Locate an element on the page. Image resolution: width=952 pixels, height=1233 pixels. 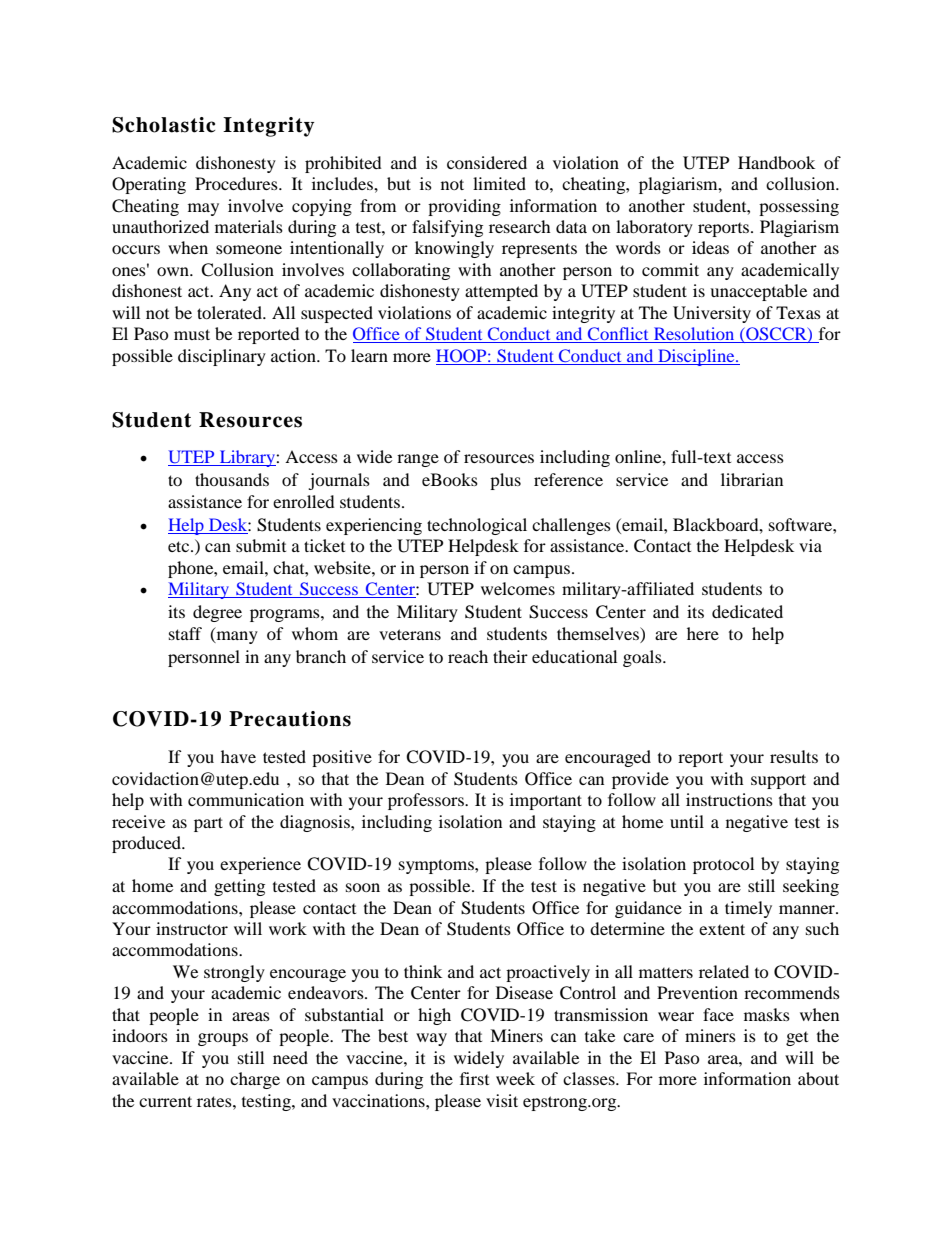
Handbook is located at coordinates (776, 162).
